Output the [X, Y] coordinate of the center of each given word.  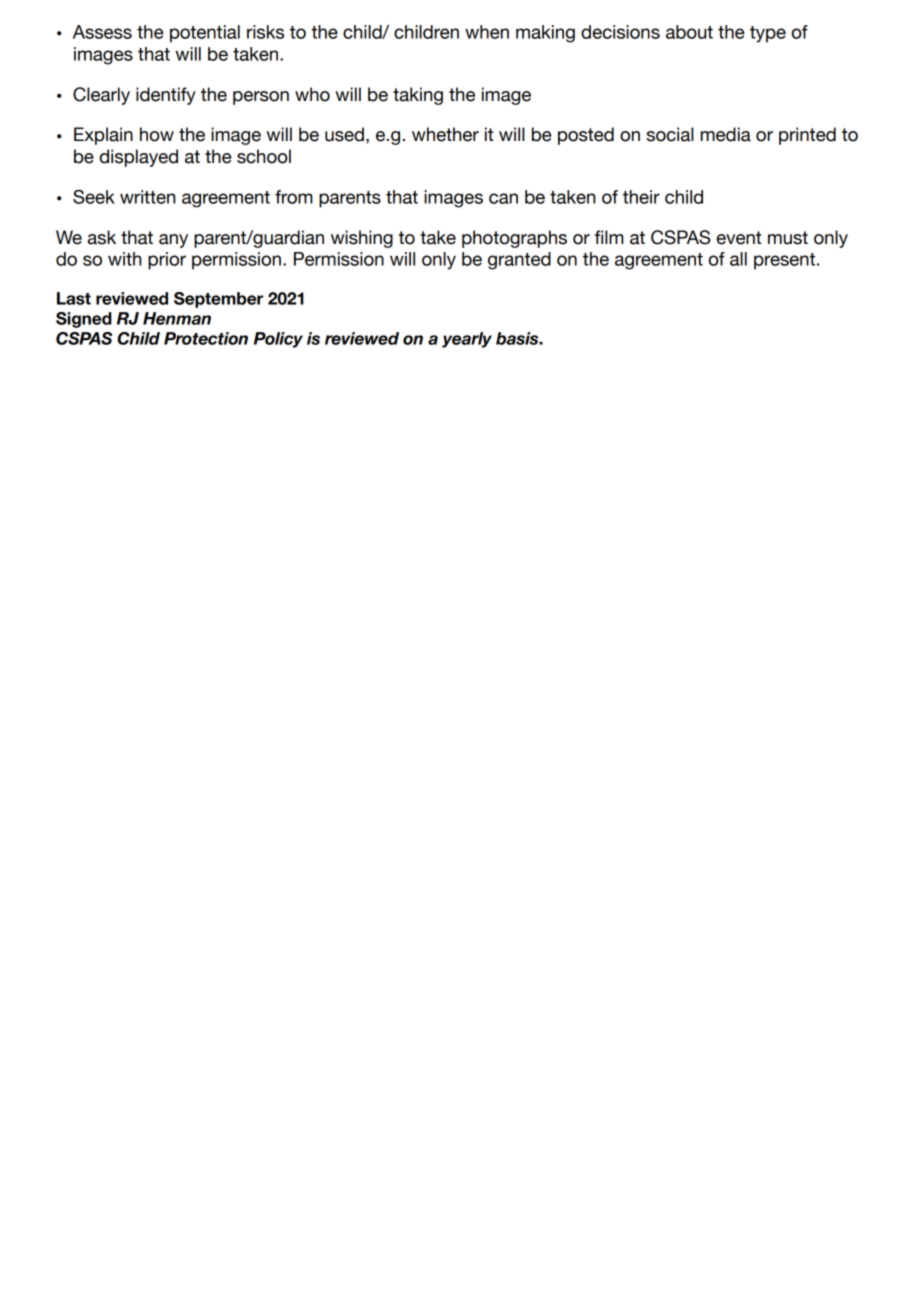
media [726, 134]
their [641, 197]
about [689, 32]
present [784, 261]
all [738, 259]
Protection [206, 338]
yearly [467, 340]
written [147, 197]
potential [205, 34]
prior [167, 261]
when [487, 32]
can [503, 198]
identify [166, 96]
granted [519, 261]
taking [418, 96]
